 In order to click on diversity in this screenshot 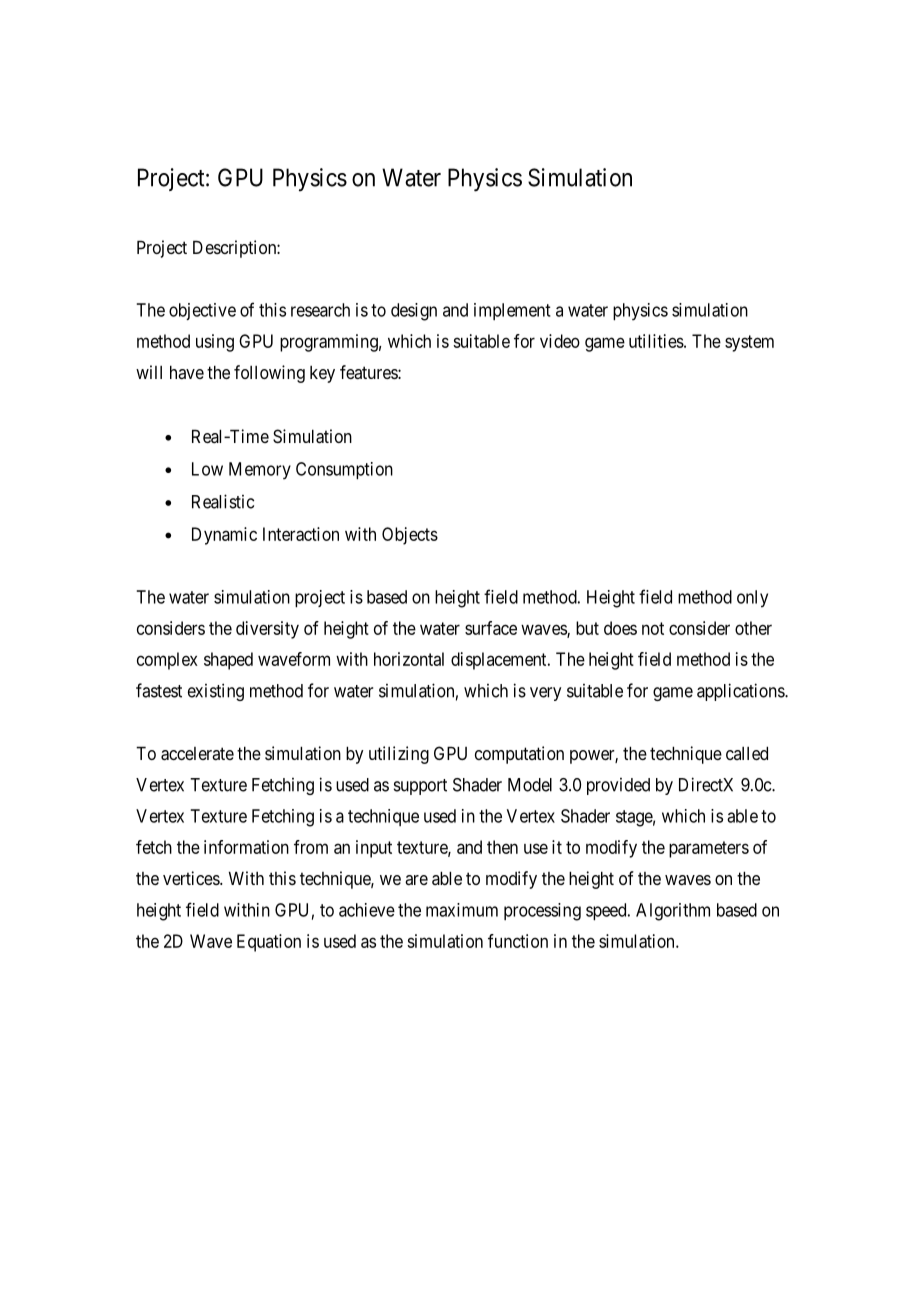, I will do `click(267, 630)`.
